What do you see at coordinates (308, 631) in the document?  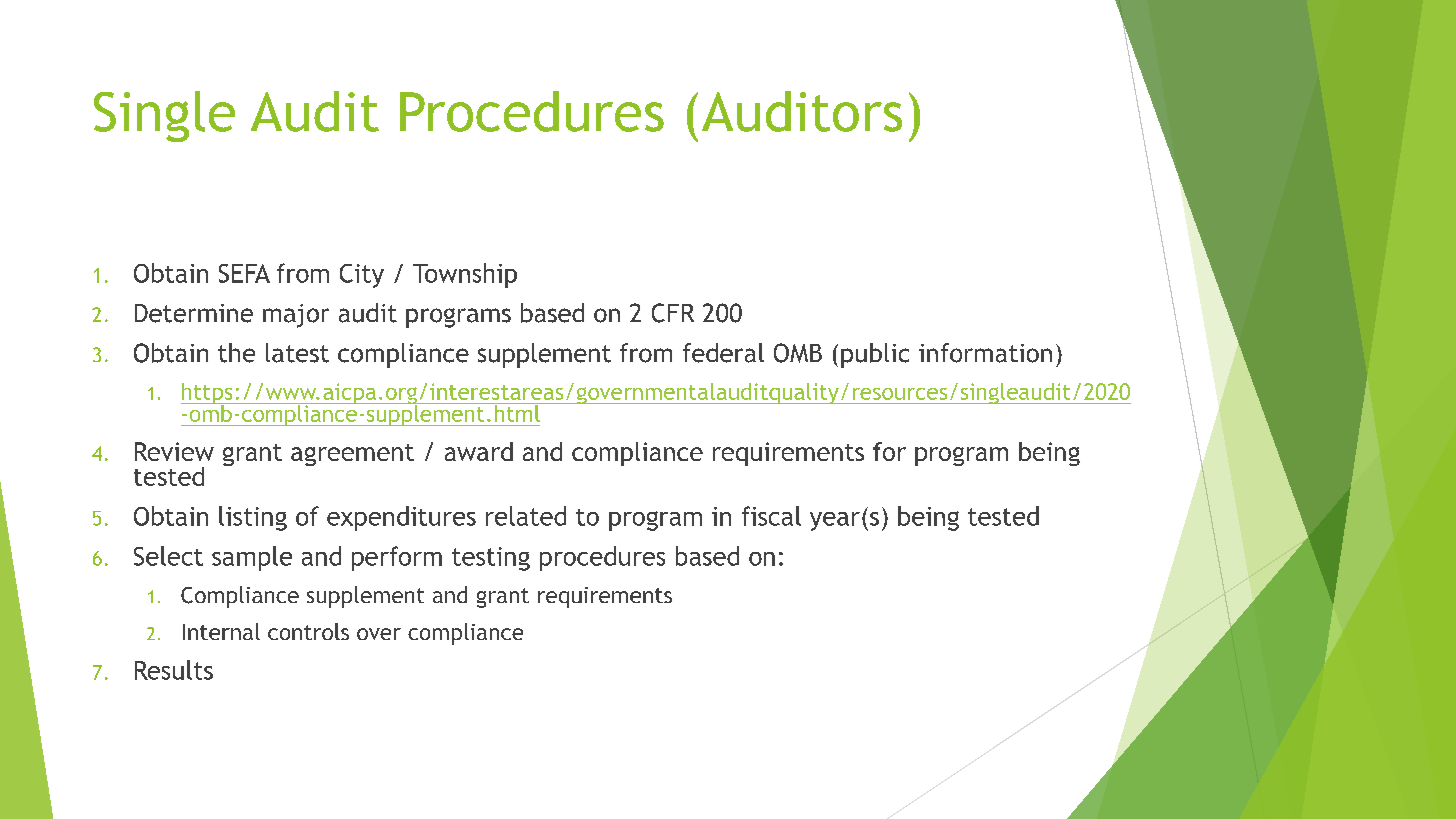 I see `controls` at bounding box center [308, 631].
